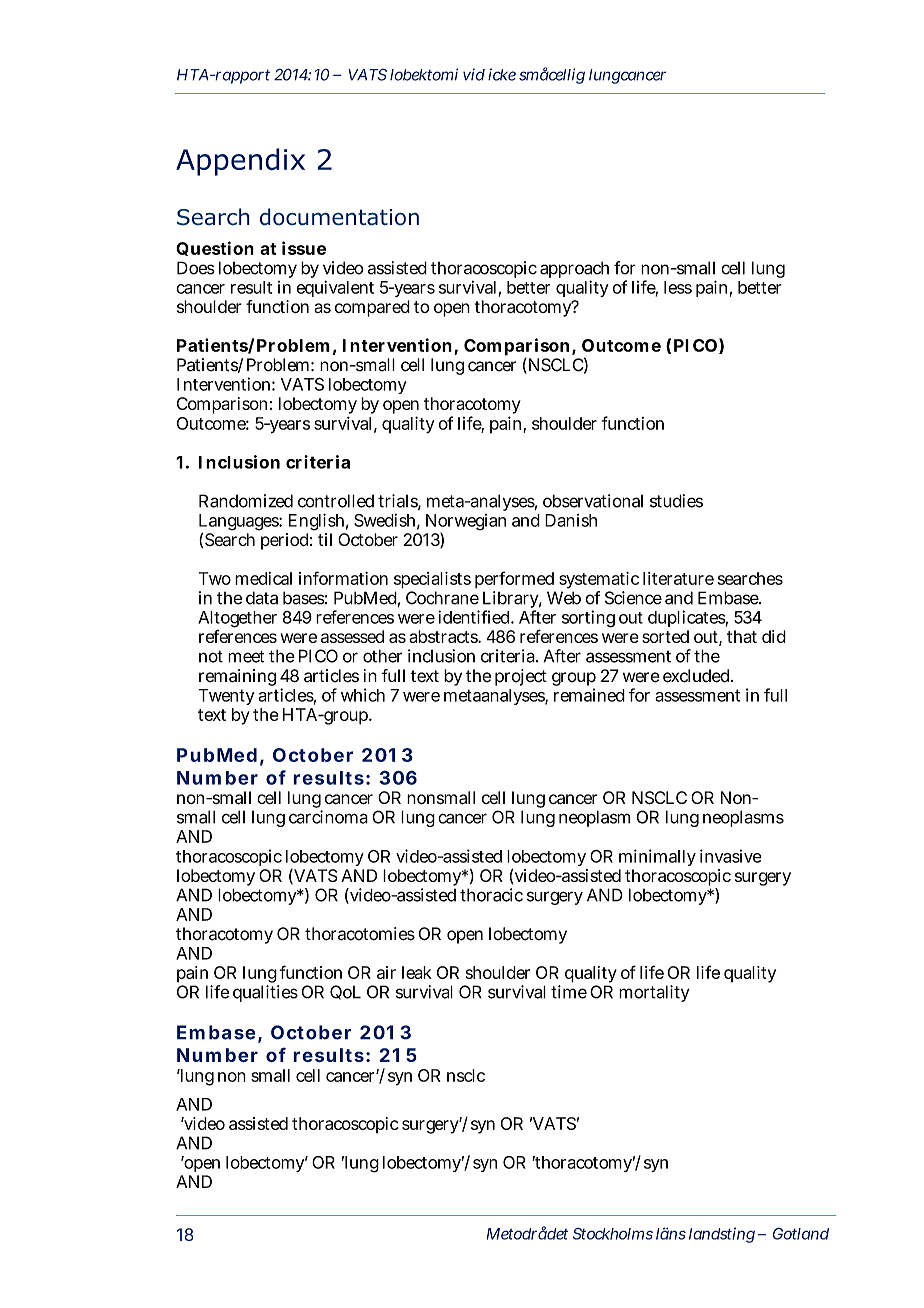  Describe the element at coordinates (328, 817) in the screenshot. I see `carcinoma` at that location.
